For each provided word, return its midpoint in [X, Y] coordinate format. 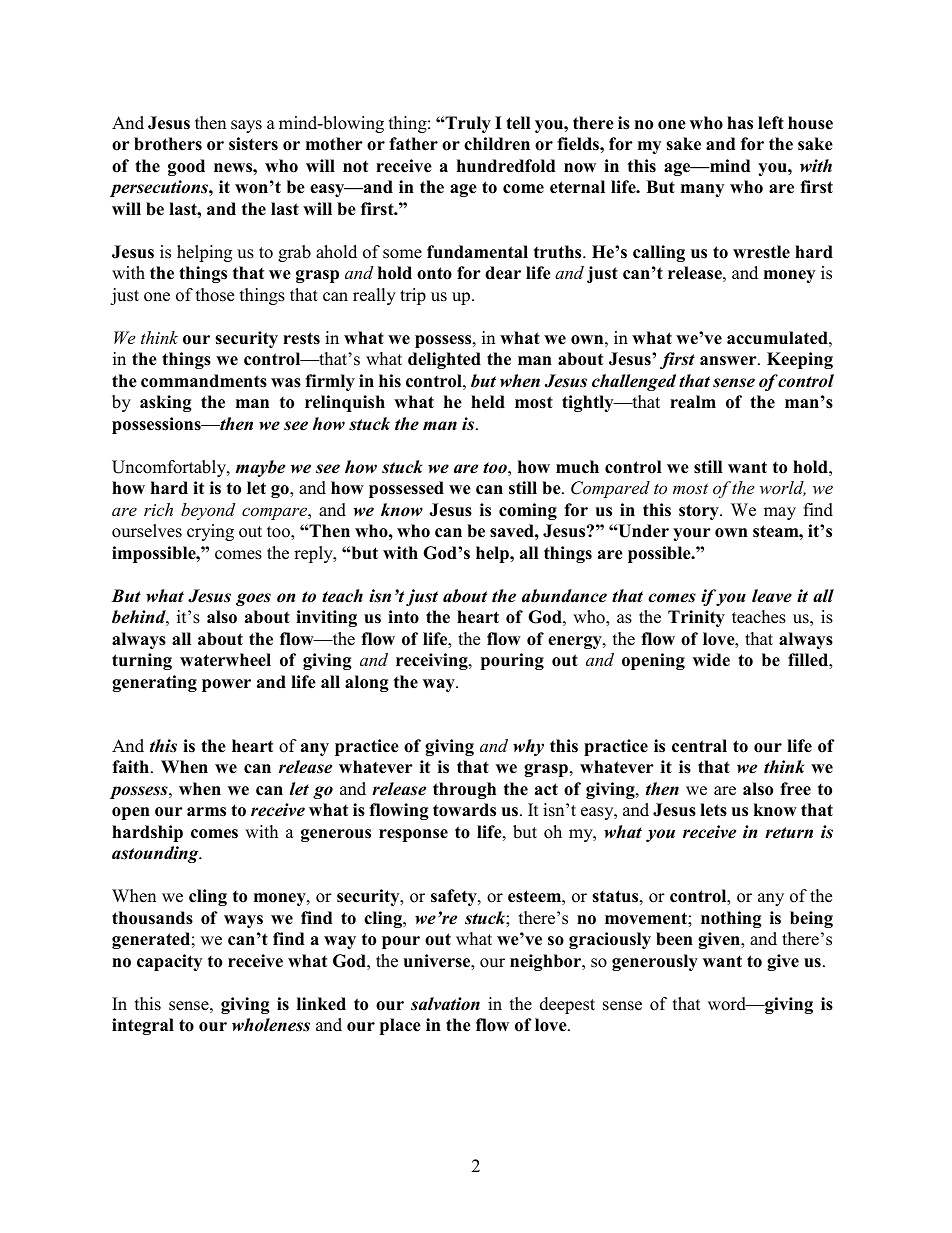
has [740, 123]
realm [693, 402]
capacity [169, 962]
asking [166, 403]
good [186, 167]
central [699, 746]
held [488, 402]
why [528, 747]
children [497, 144]
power [226, 685]
